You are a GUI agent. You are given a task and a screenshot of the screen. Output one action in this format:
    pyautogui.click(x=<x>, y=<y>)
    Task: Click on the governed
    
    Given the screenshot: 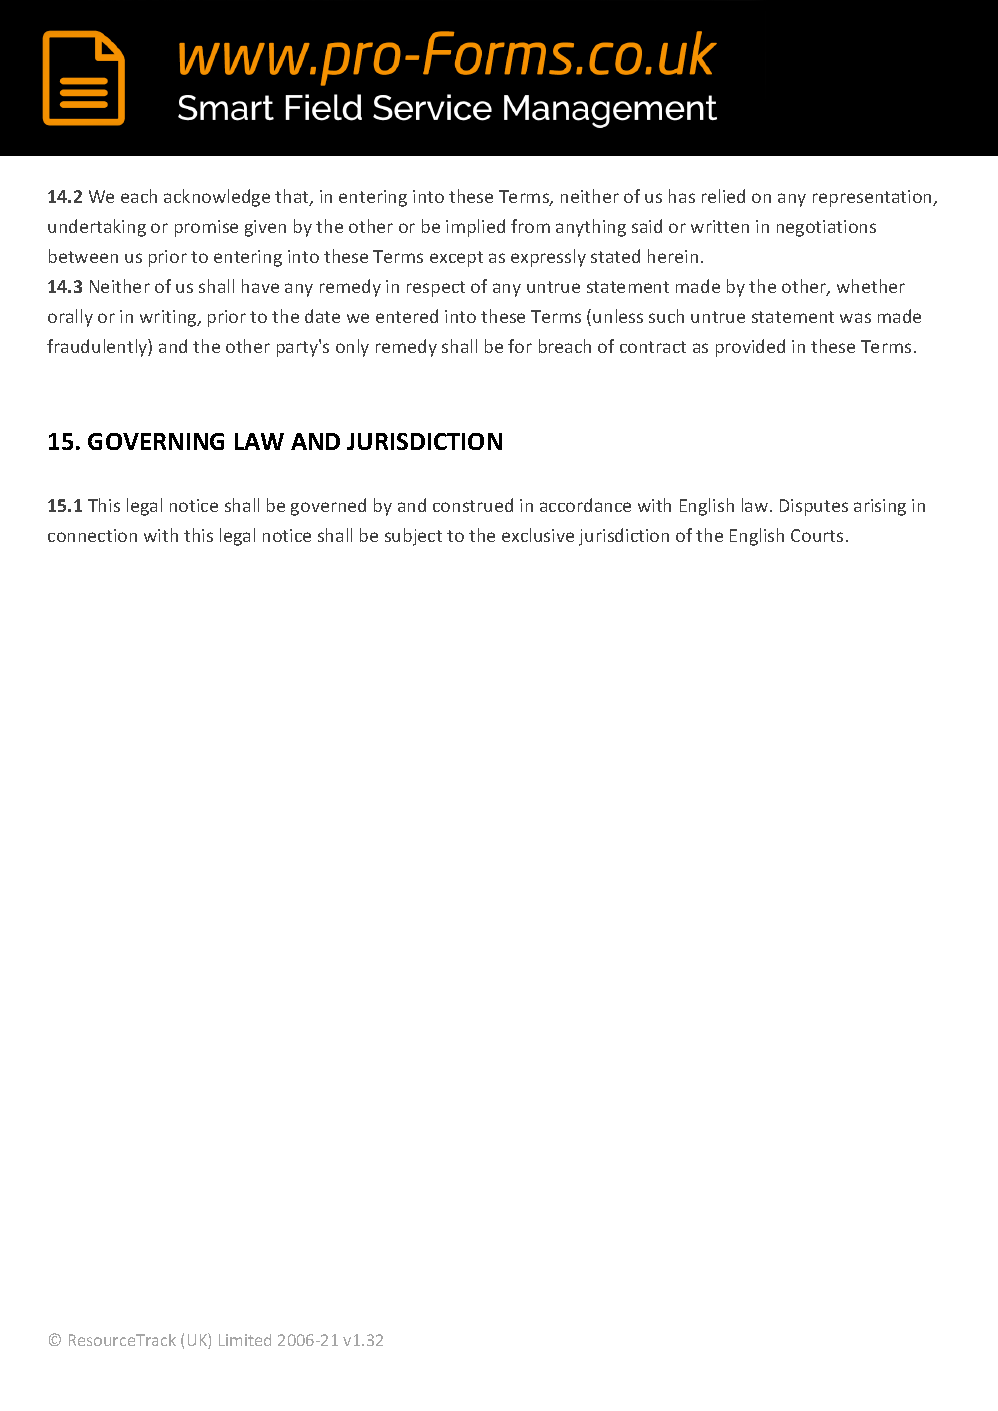 What is the action you would take?
    pyautogui.click(x=328, y=507)
